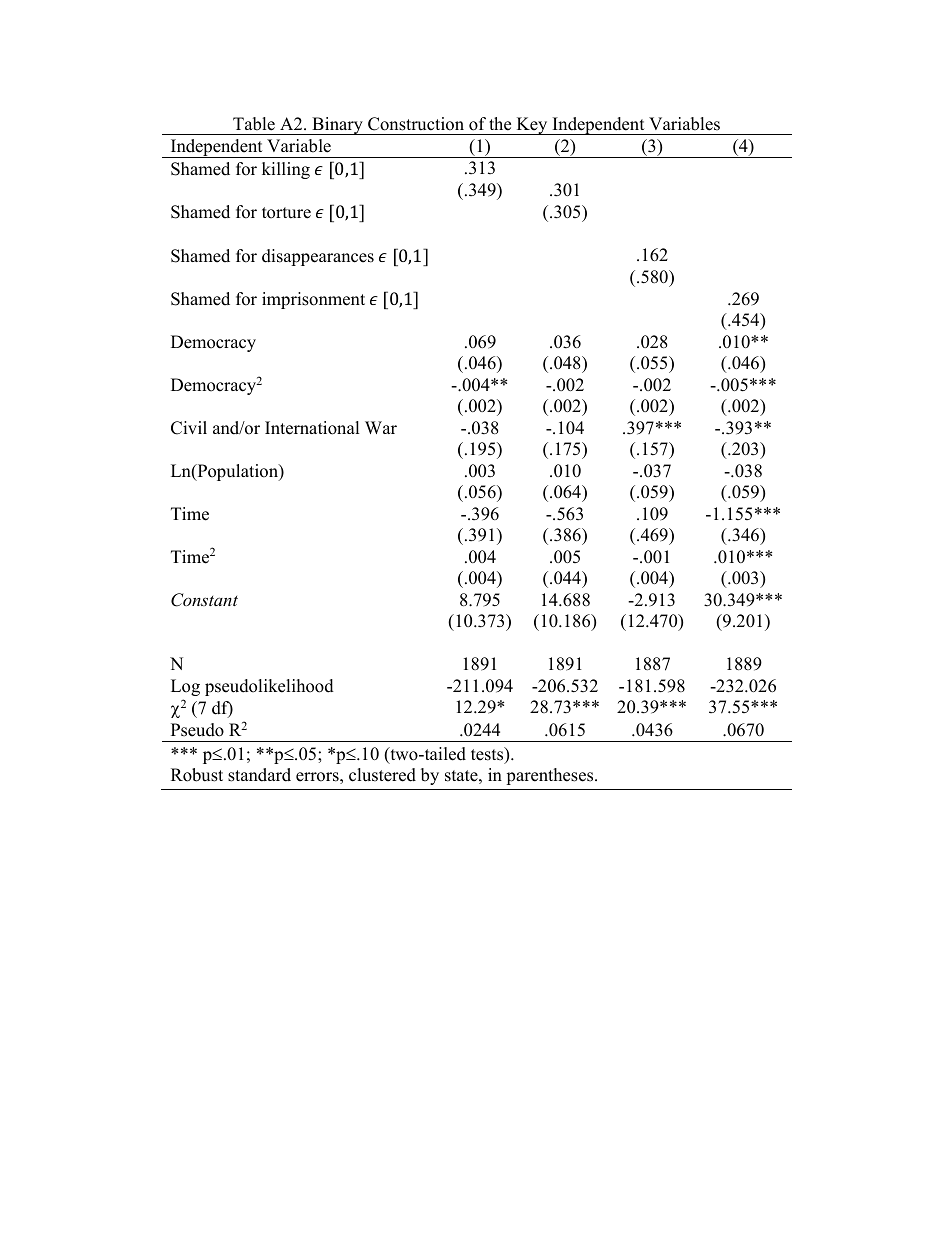 The width and height of the page is (952, 1233). I want to click on standard, so click(259, 775).
